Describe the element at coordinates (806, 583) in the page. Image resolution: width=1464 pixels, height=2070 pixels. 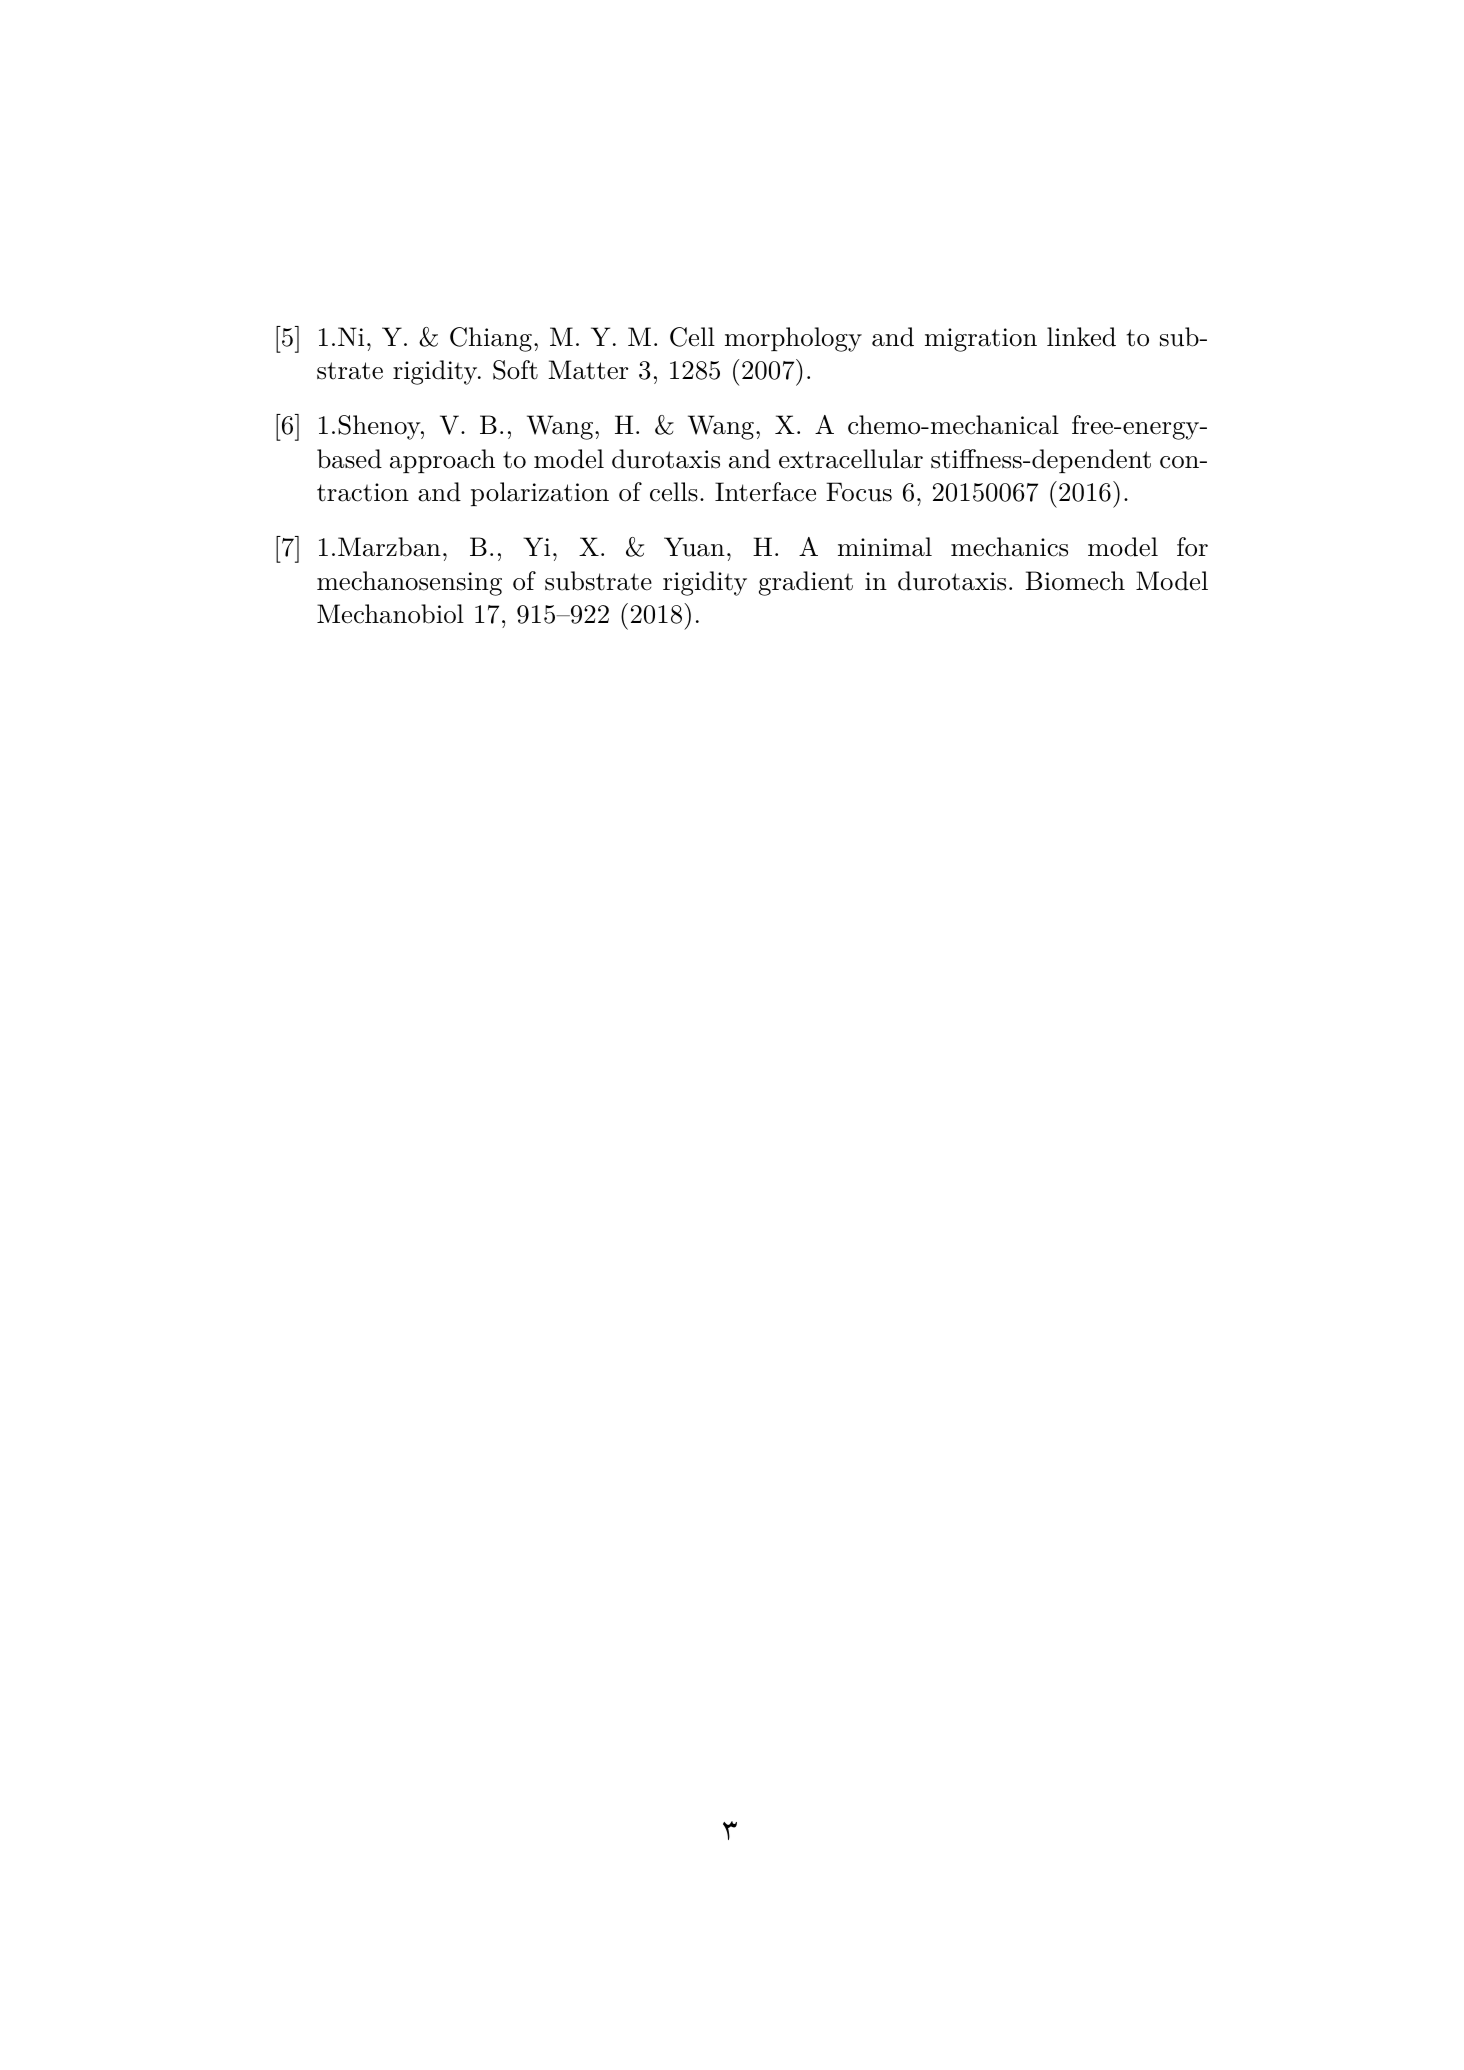
I see `gradient` at that location.
